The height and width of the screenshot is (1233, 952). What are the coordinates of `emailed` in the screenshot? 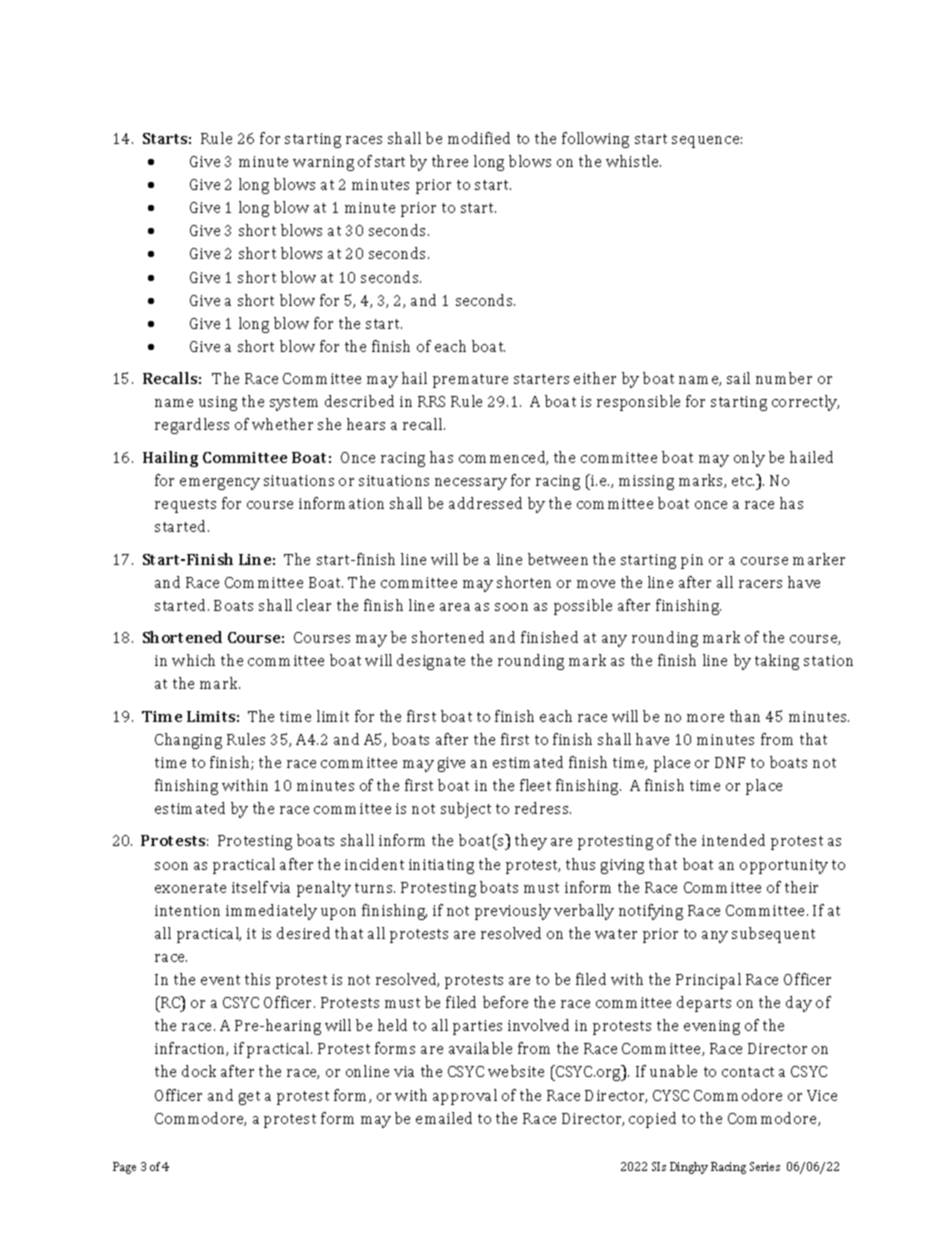 It's located at (444, 1118).
